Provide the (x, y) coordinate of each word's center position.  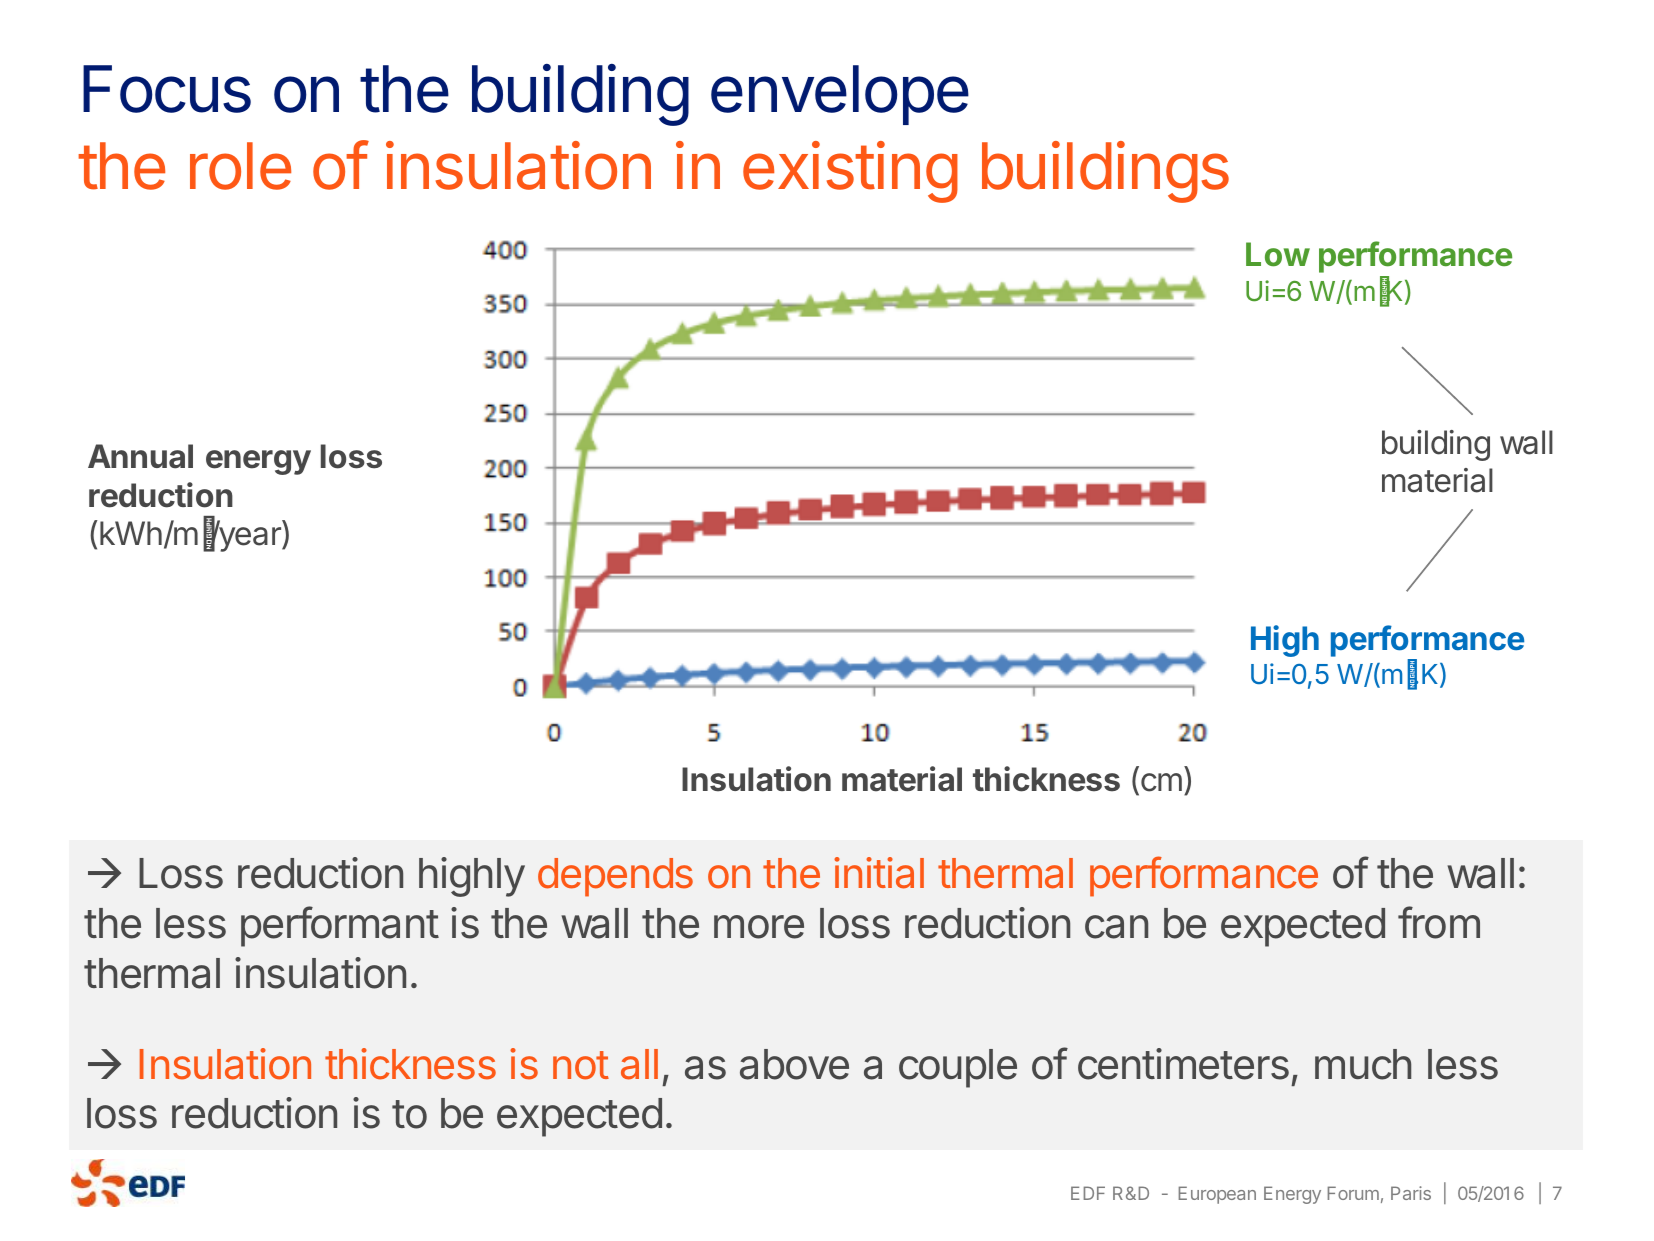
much (1363, 1064)
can (1116, 927)
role (240, 166)
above (794, 1064)
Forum (1353, 1193)
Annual (140, 456)
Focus (167, 89)
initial (879, 873)
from (1439, 922)
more (759, 927)
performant (340, 926)
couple (958, 1068)
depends (615, 877)
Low (1278, 254)
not (581, 1065)
